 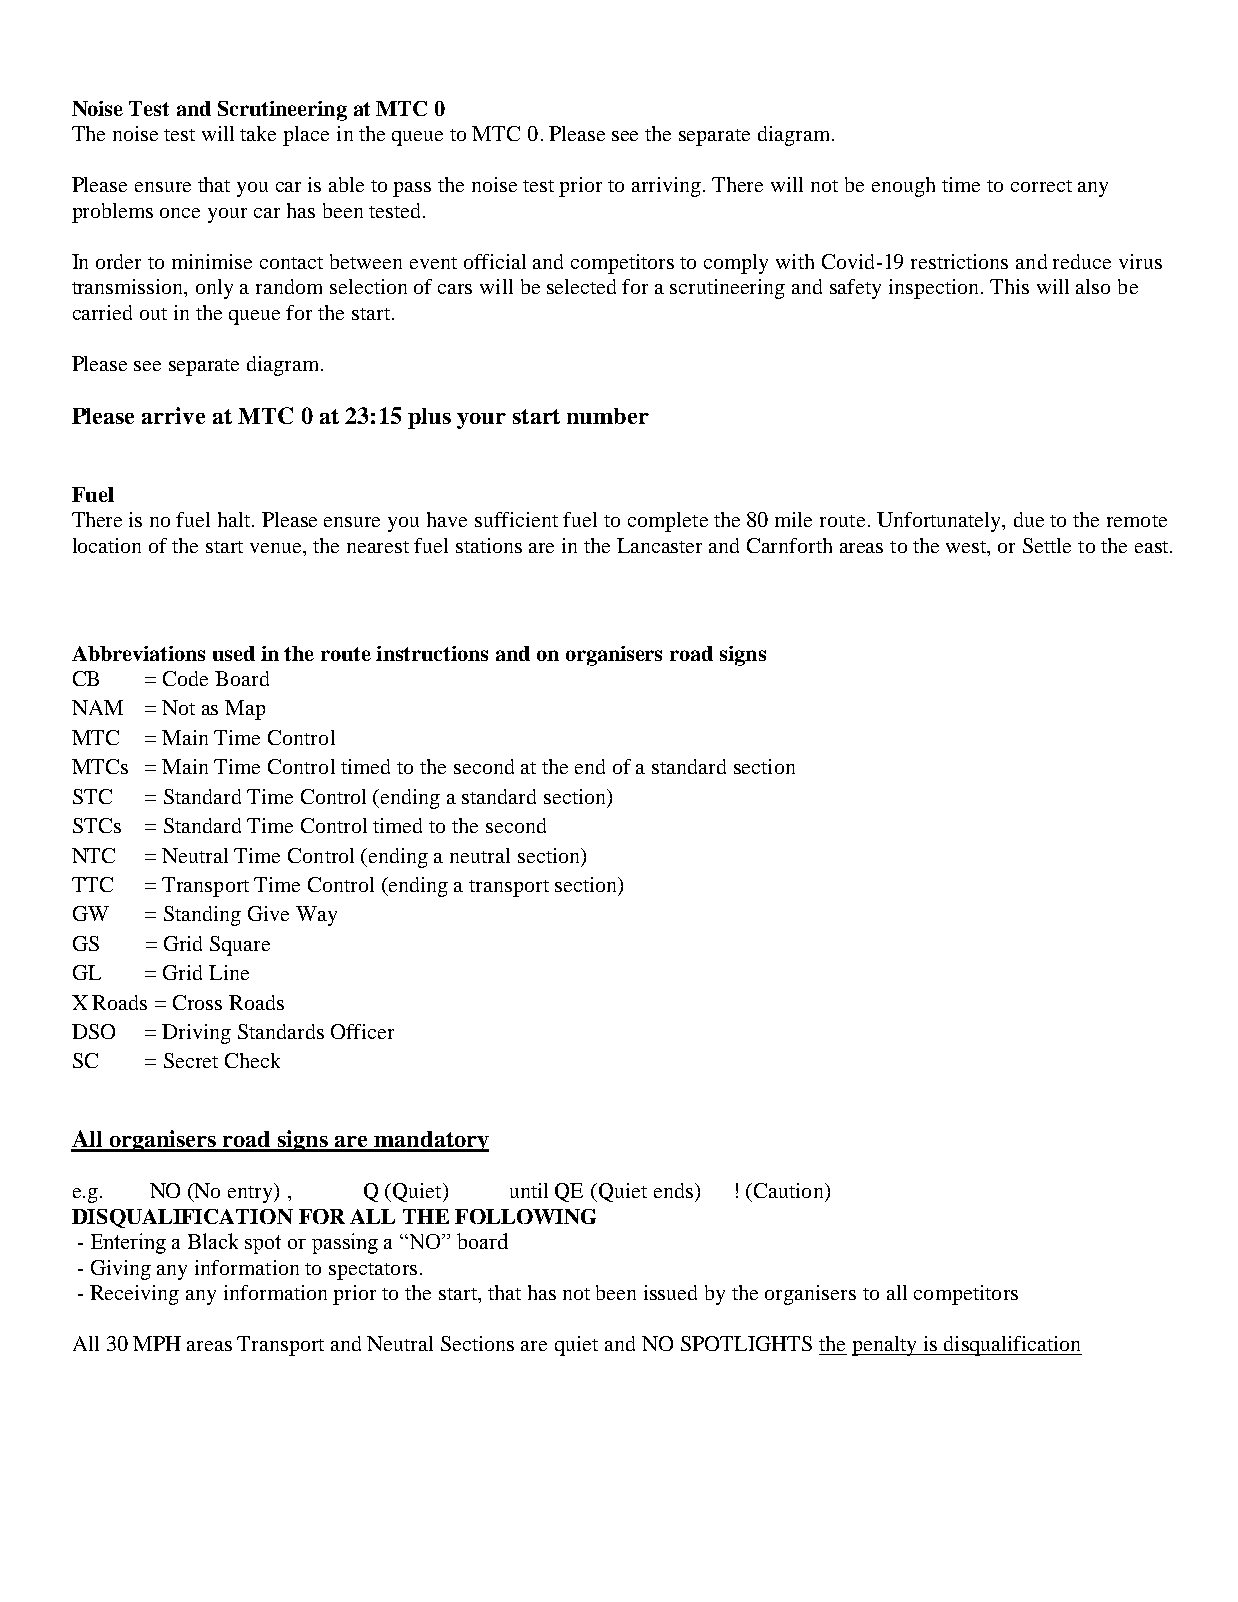 I want to click on Way, so click(x=316, y=916).
